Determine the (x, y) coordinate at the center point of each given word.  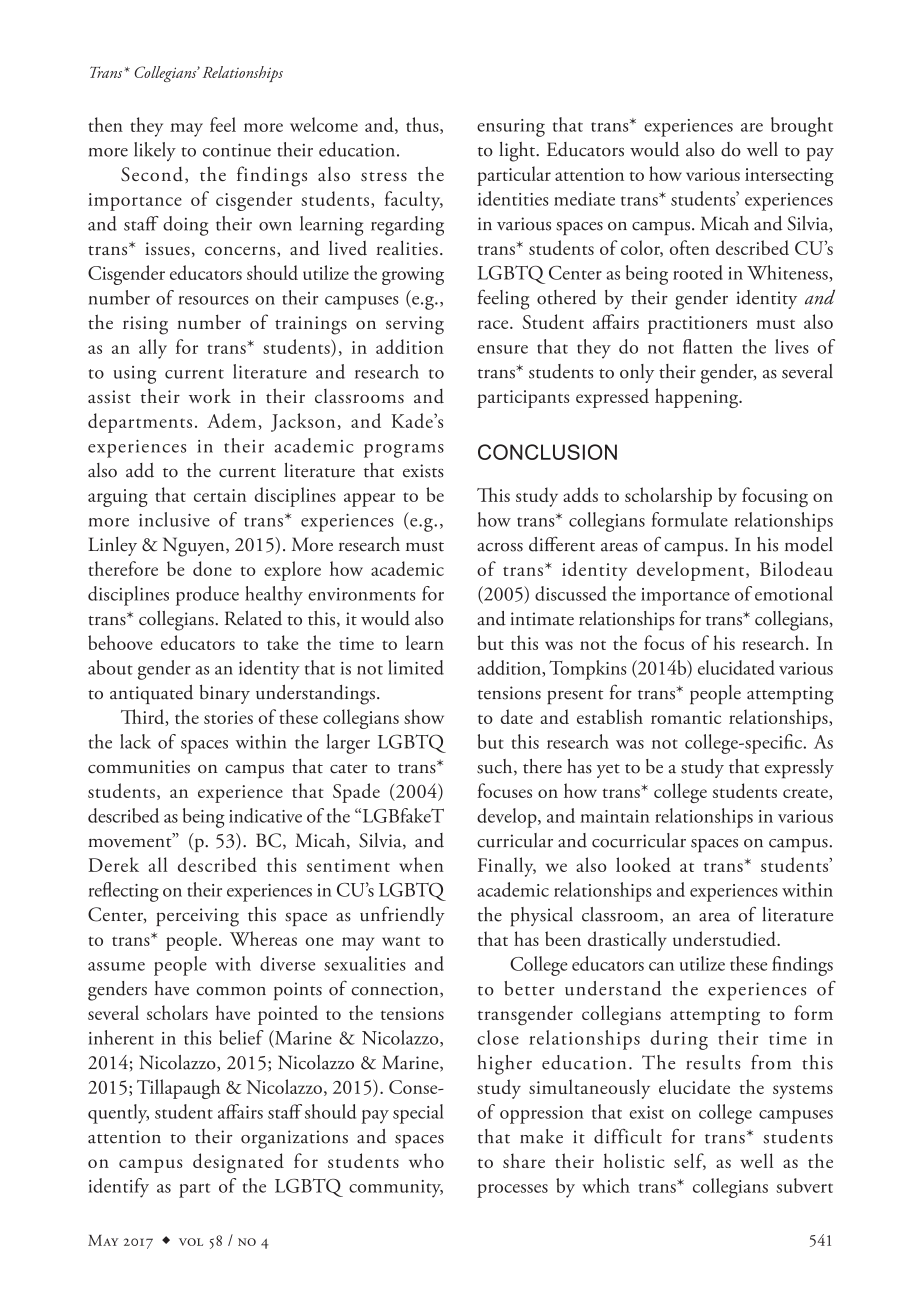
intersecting (789, 177)
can (661, 966)
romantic (686, 717)
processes (512, 1191)
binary (225, 694)
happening (698, 398)
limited (416, 667)
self (690, 1161)
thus (423, 125)
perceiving (197, 917)
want (401, 941)
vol (191, 1242)
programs (404, 451)
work (210, 395)
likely (155, 151)
